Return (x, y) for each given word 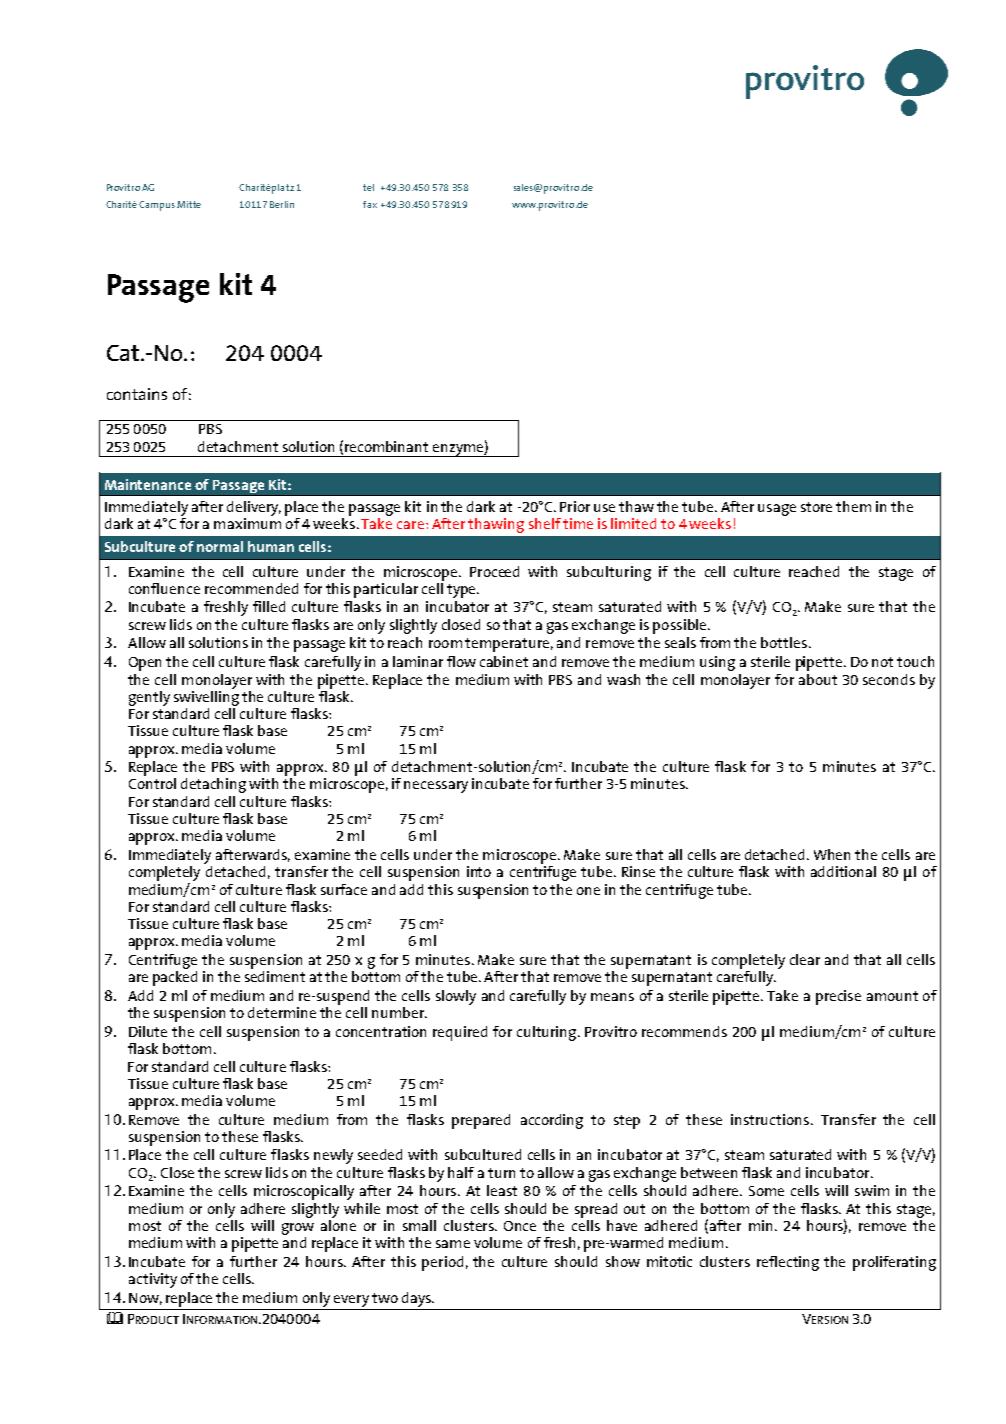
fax (370, 204)
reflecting (788, 1263)
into (479, 871)
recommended (251, 588)
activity (153, 1280)
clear (805, 959)
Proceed (494, 571)
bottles (784, 642)
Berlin (282, 204)
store (816, 507)
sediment (275, 976)
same (453, 1244)
